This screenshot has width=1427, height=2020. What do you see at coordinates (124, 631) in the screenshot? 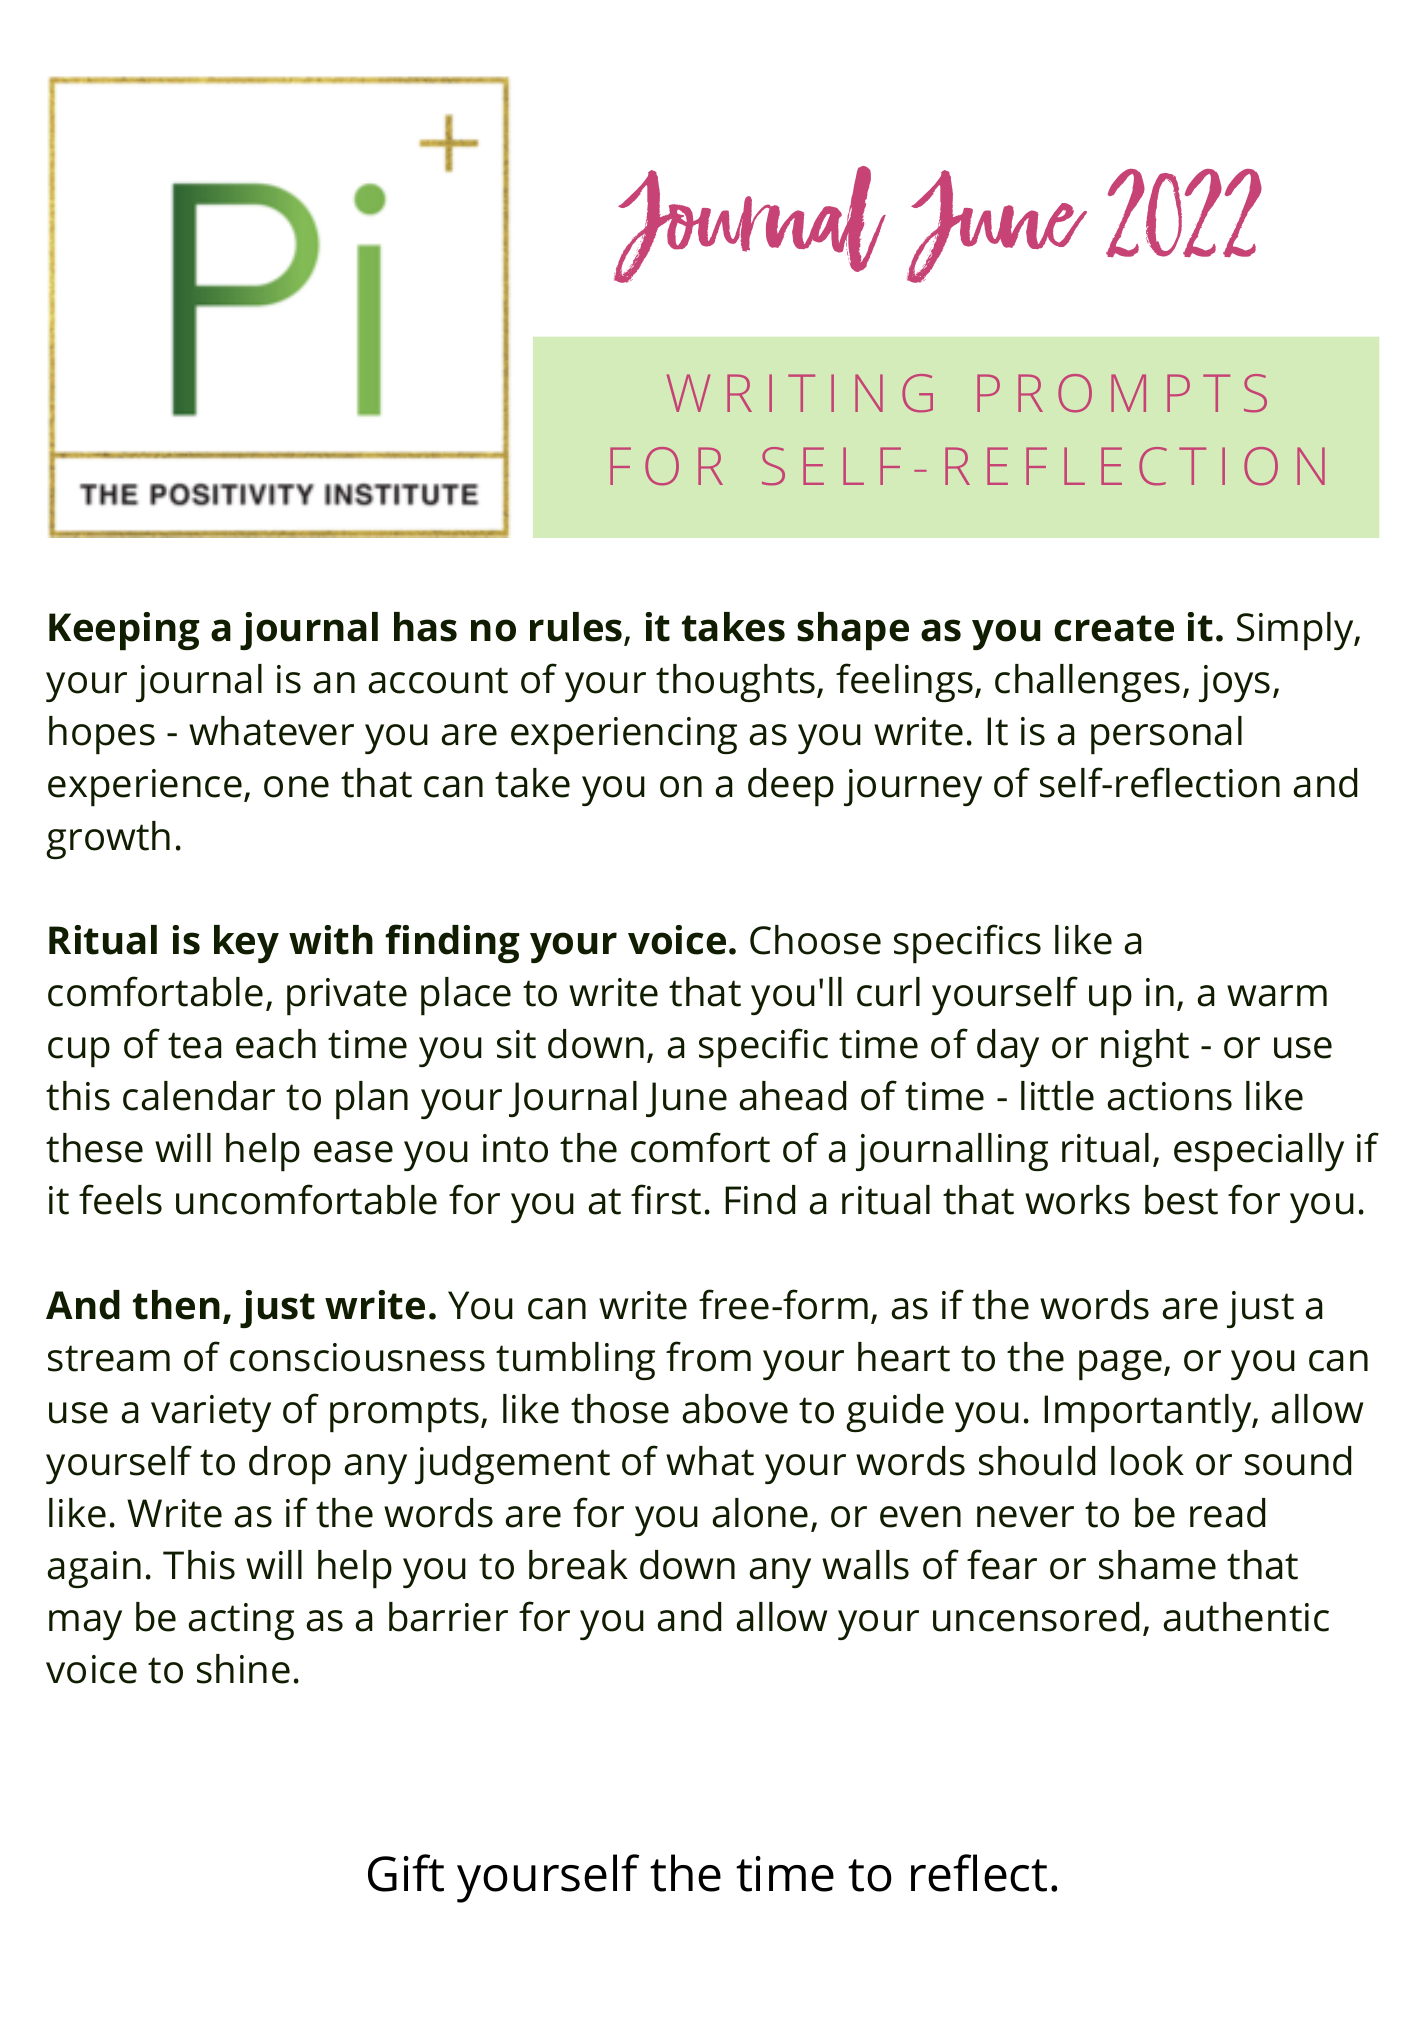
I see `Keeping` at bounding box center [124, 631].
